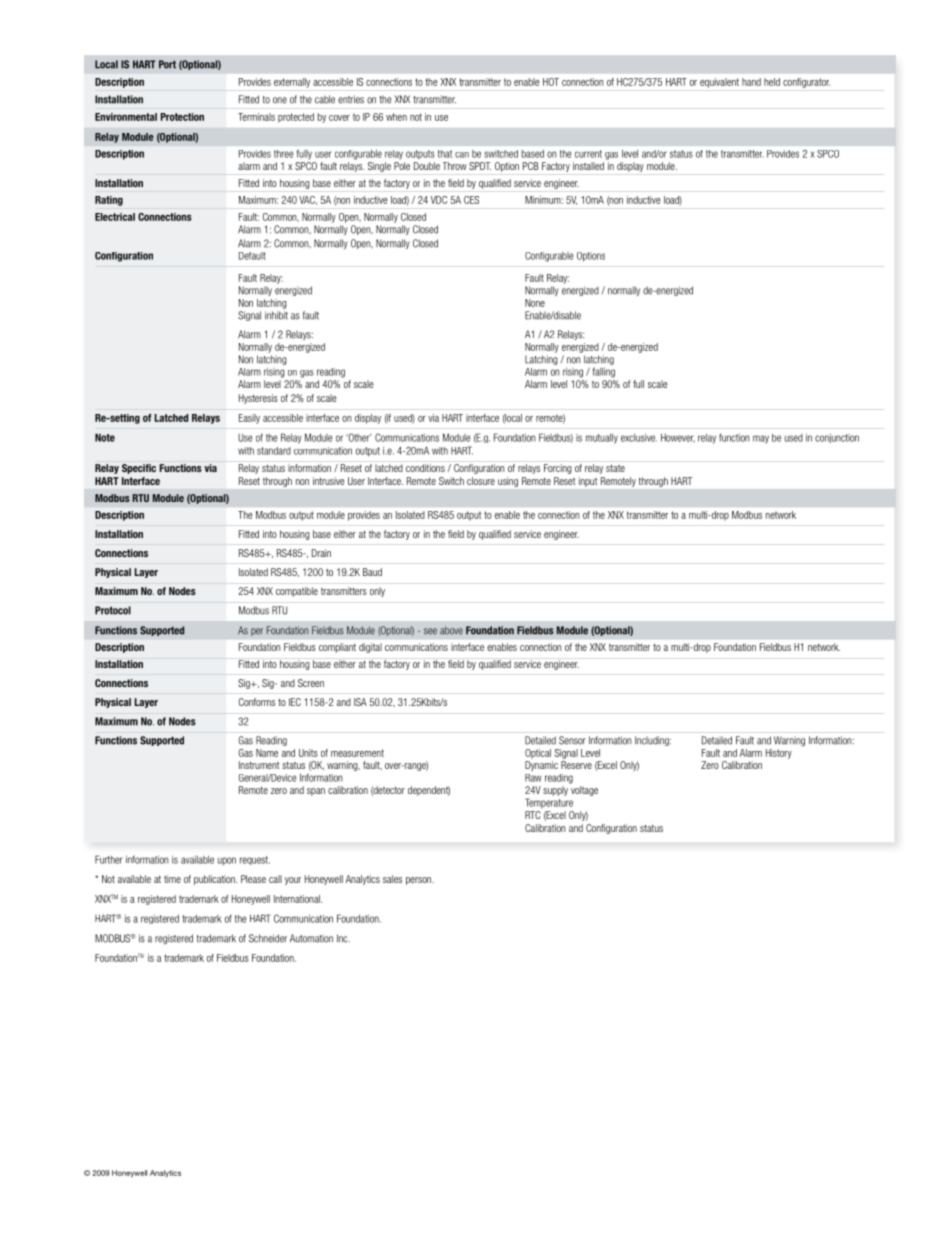 The height and width of the image is (1233, 952). What do you see at coordinates (182, 117) in the image?
I see `Protection` at bounding box center [182, 117].
